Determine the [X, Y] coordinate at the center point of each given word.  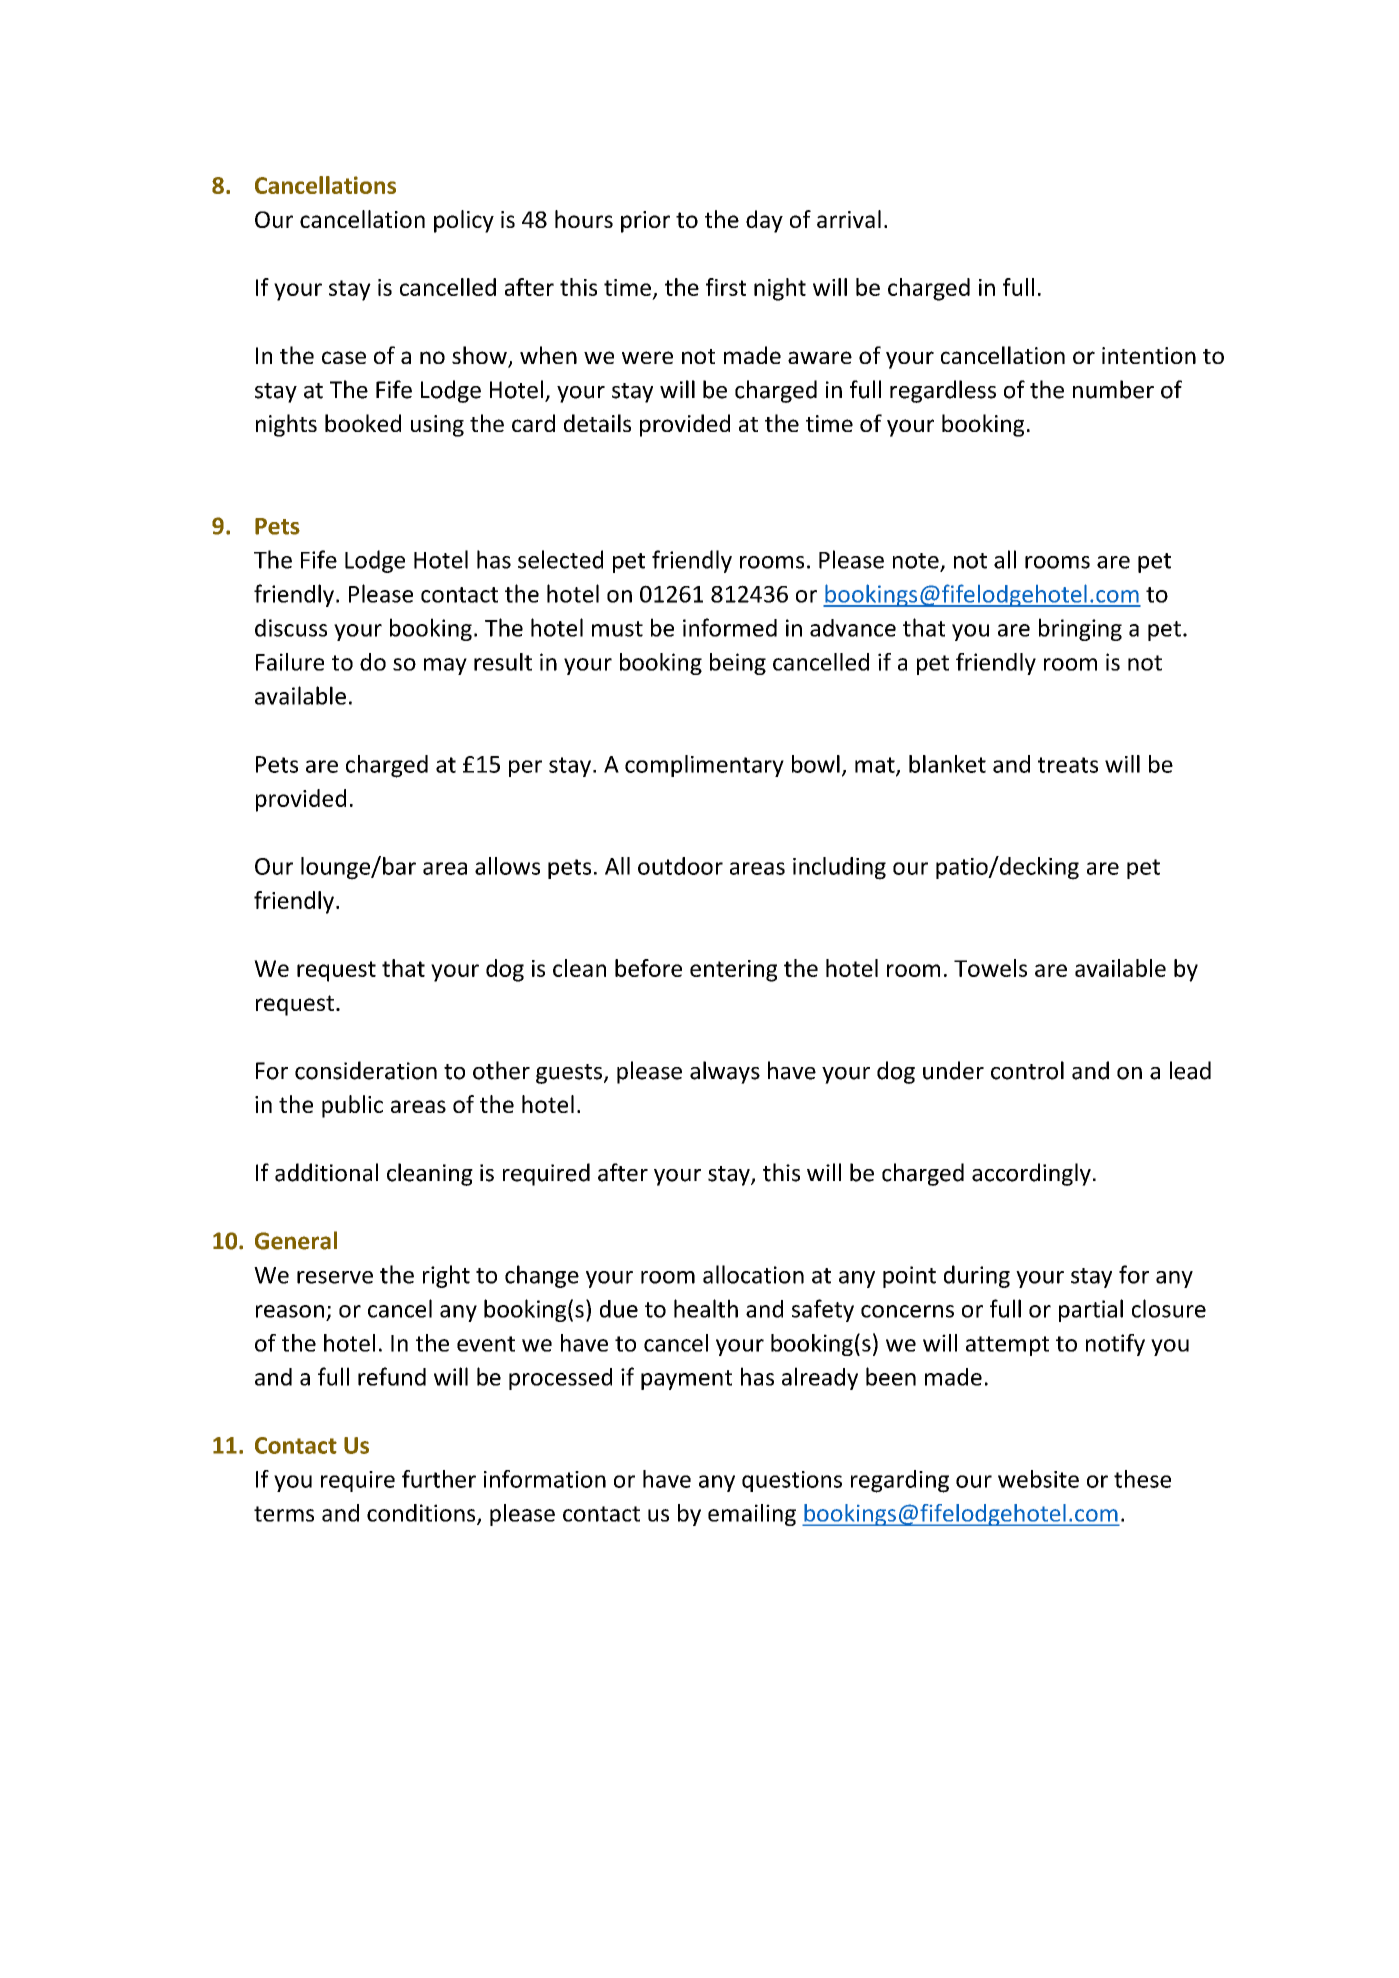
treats [1068, 765]
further [439, 1479]
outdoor [680, 866]
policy [464, 221]
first [726, 287]
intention [1149, 355]
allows [507, 866]
